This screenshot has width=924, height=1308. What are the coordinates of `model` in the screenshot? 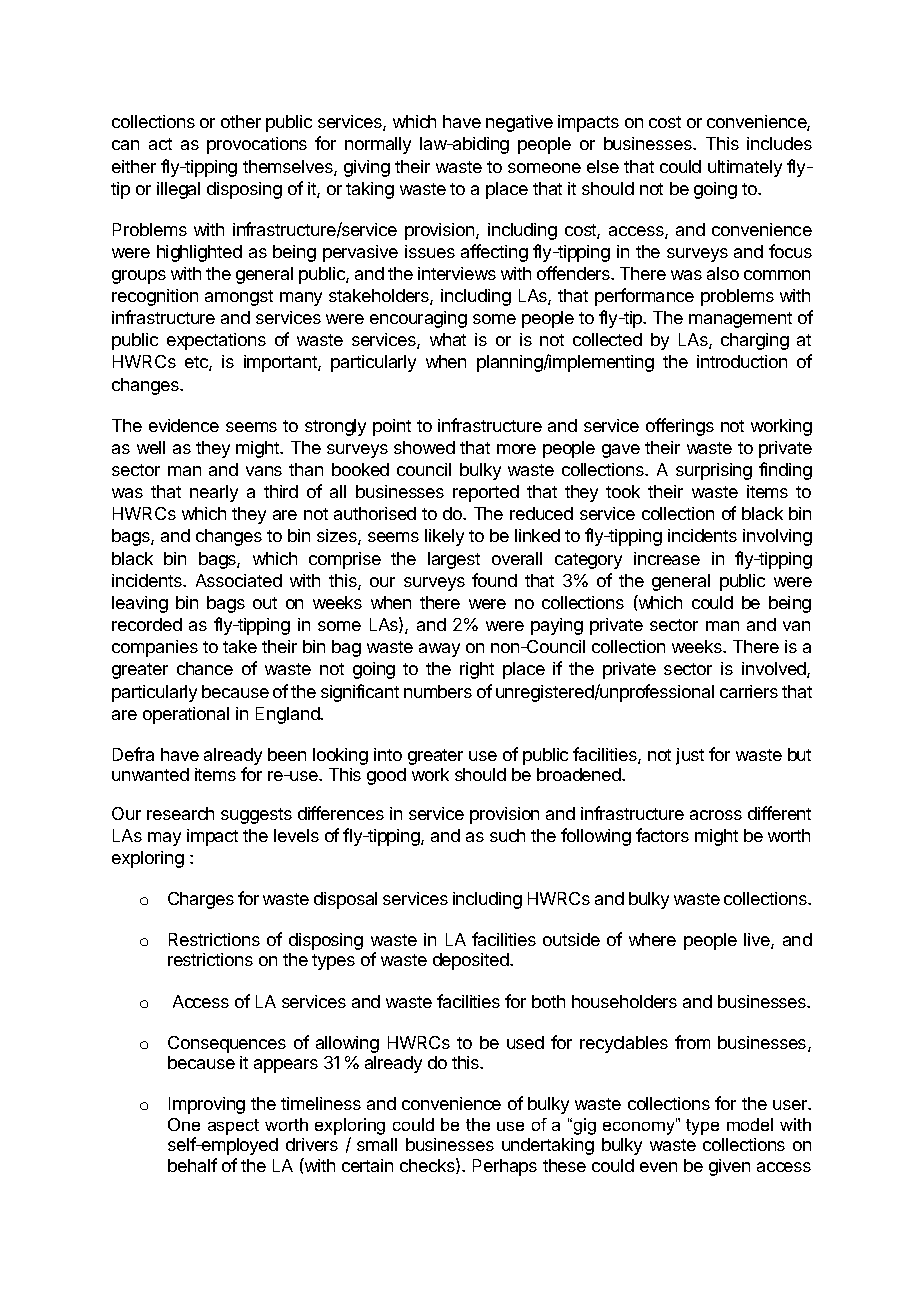 It's located at (750, 1124).
